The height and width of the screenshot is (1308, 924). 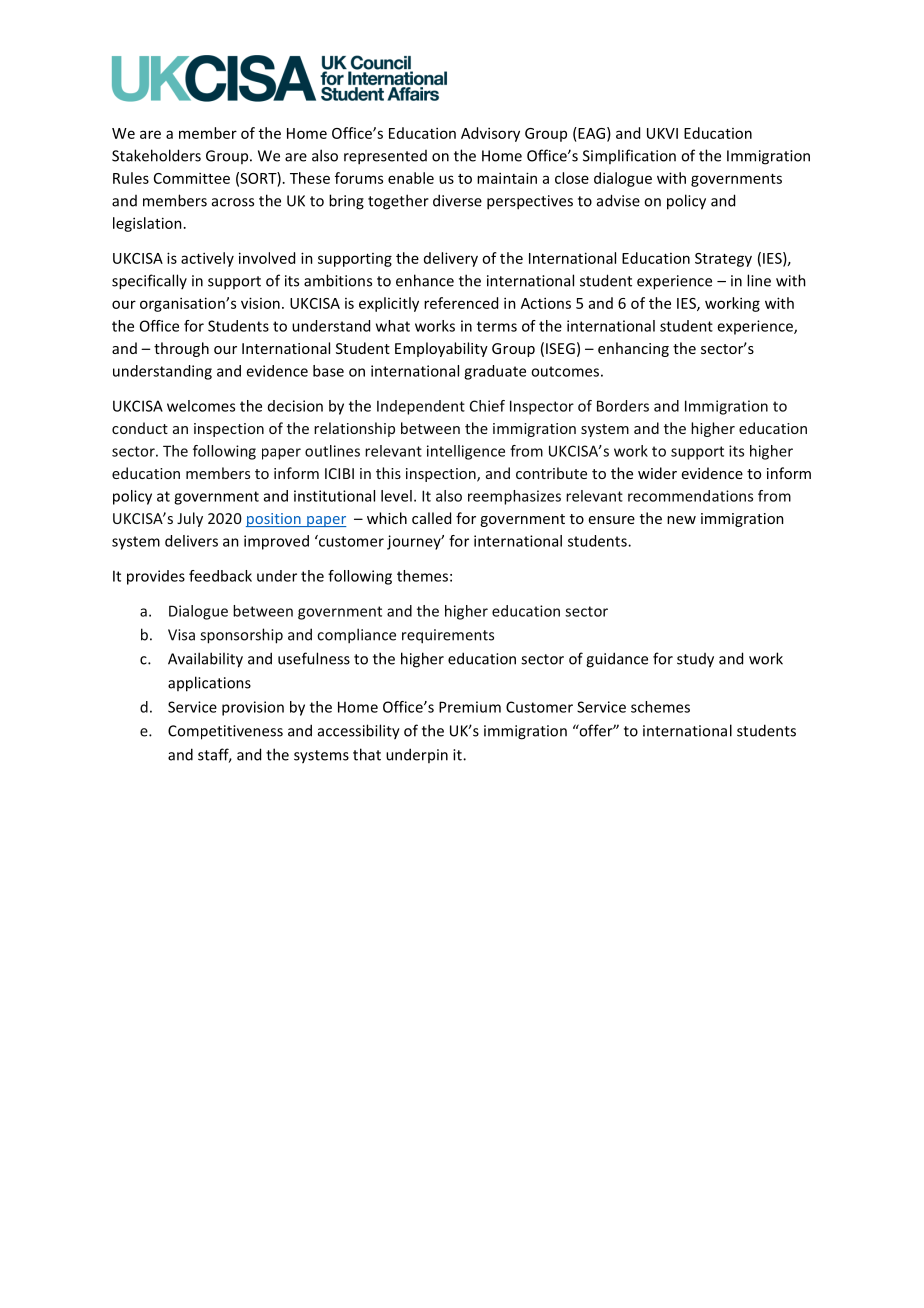 What do you see at coordinates (149, 282) in the screenshot?
I see `specifically` at bounding box center [149, 282].
